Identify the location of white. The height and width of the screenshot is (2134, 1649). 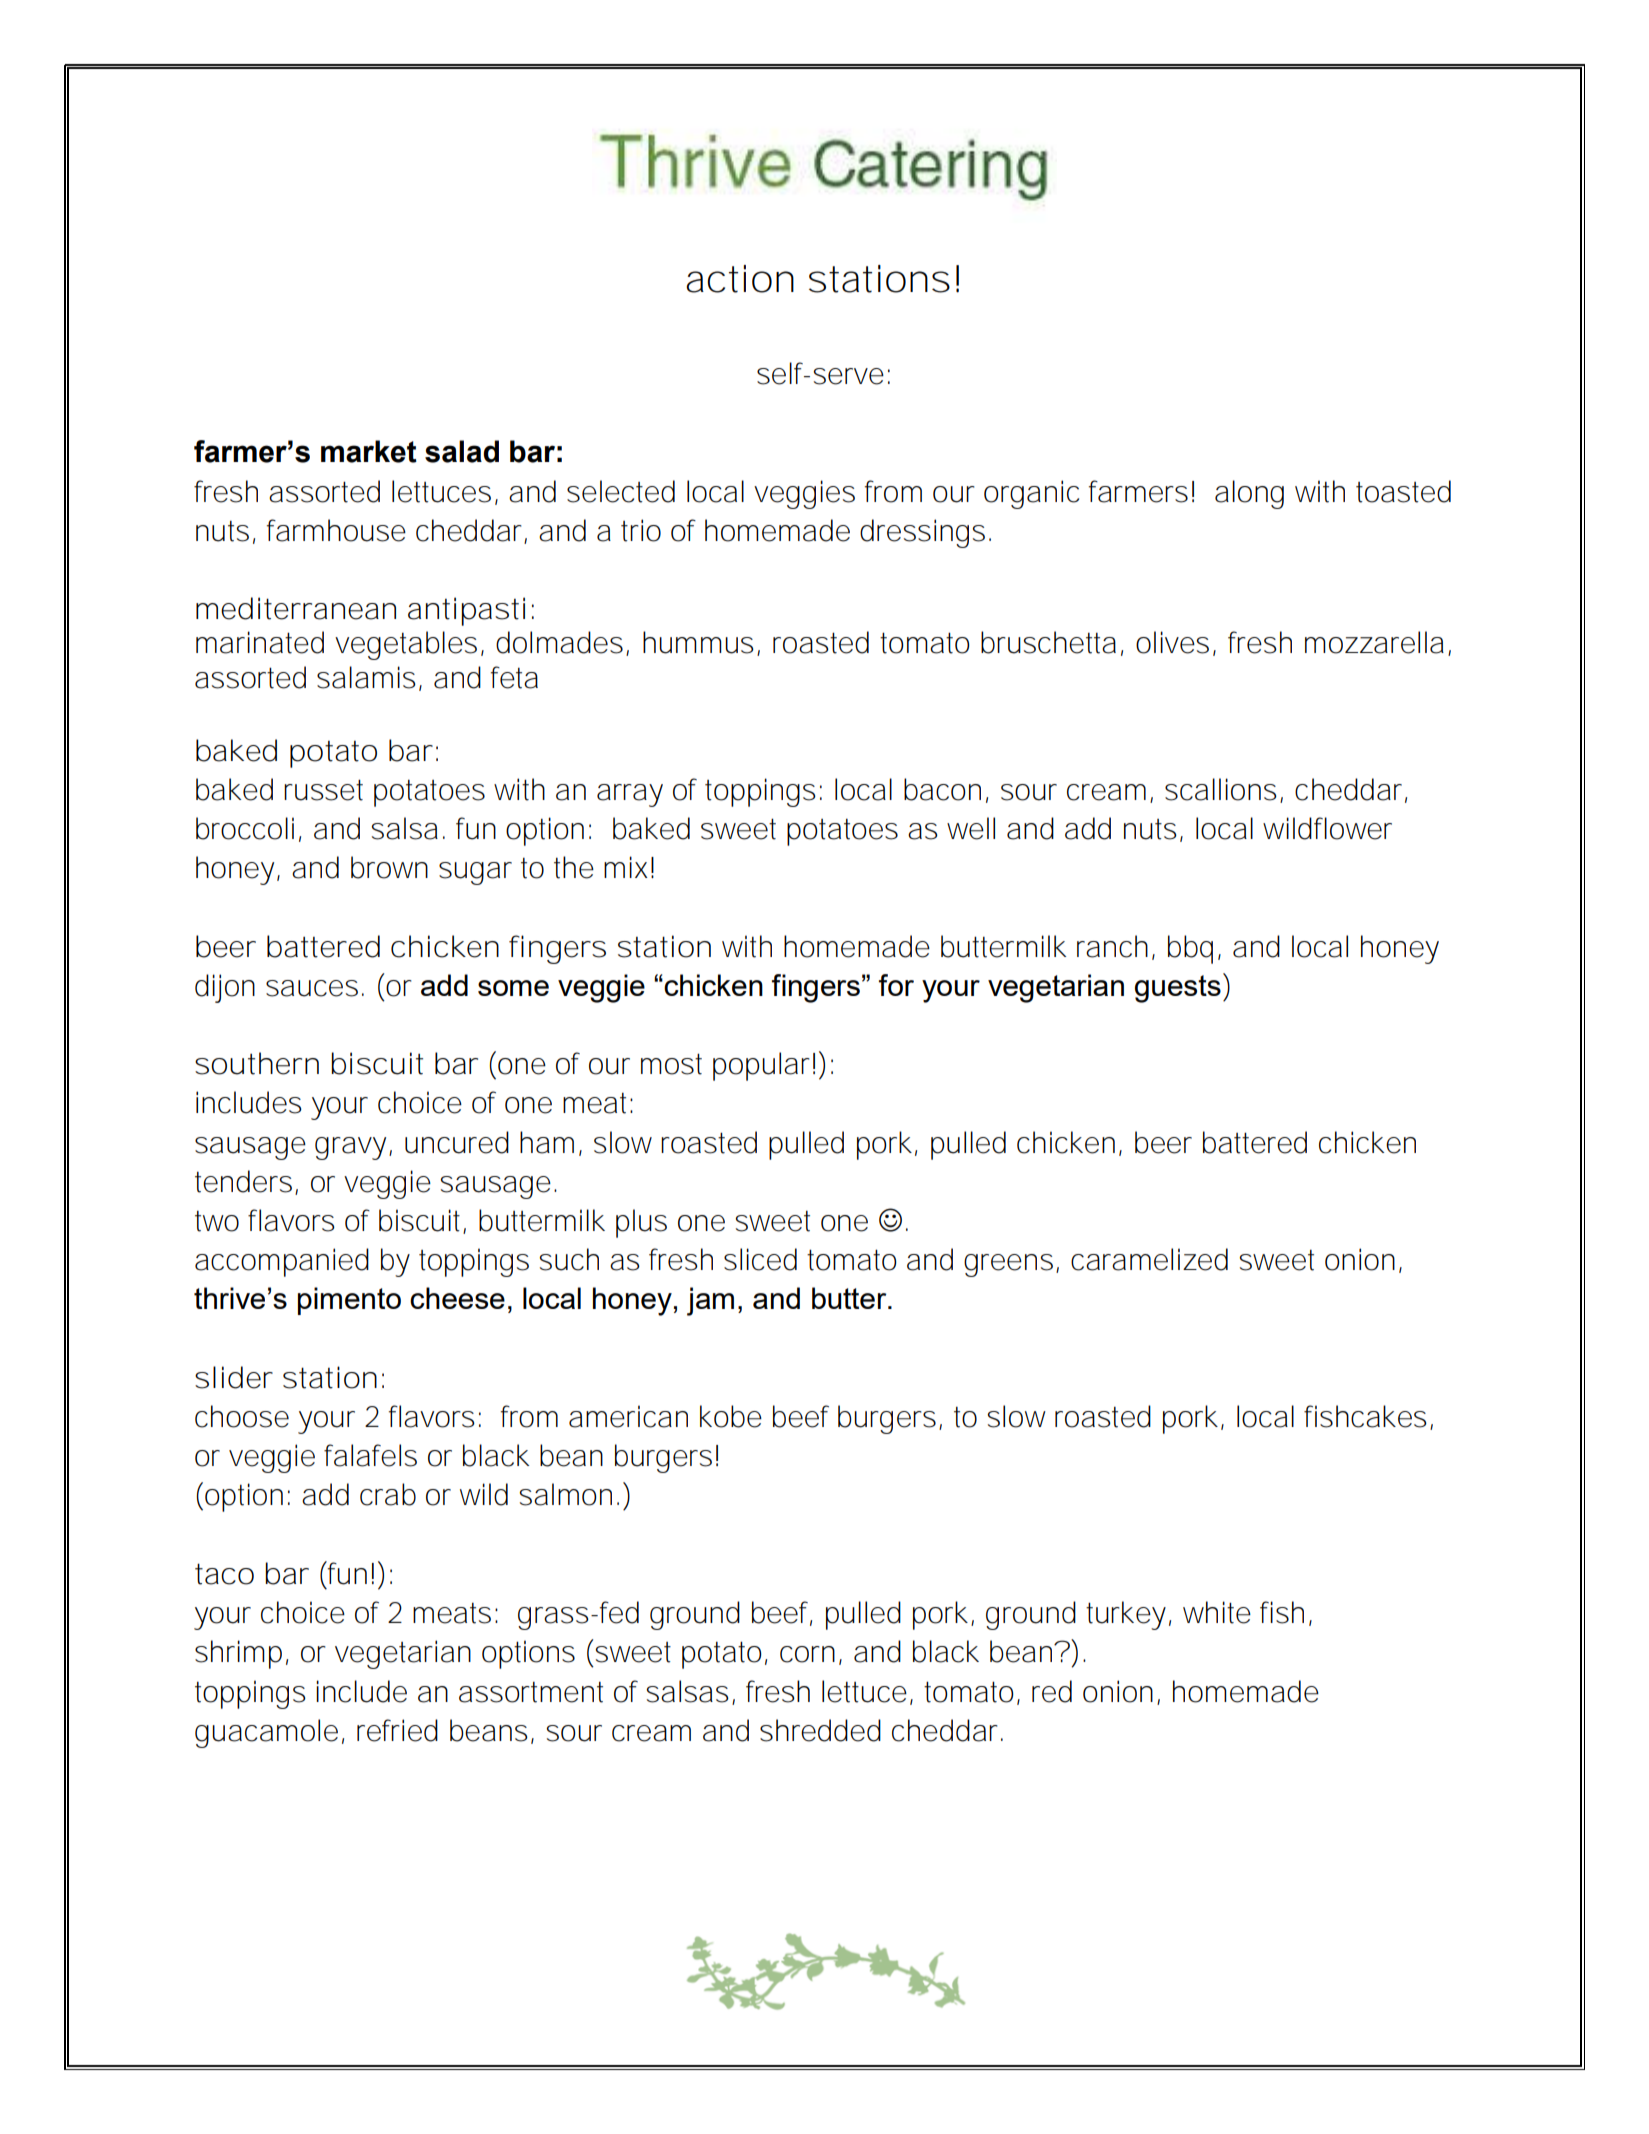
(1217, 1612).
